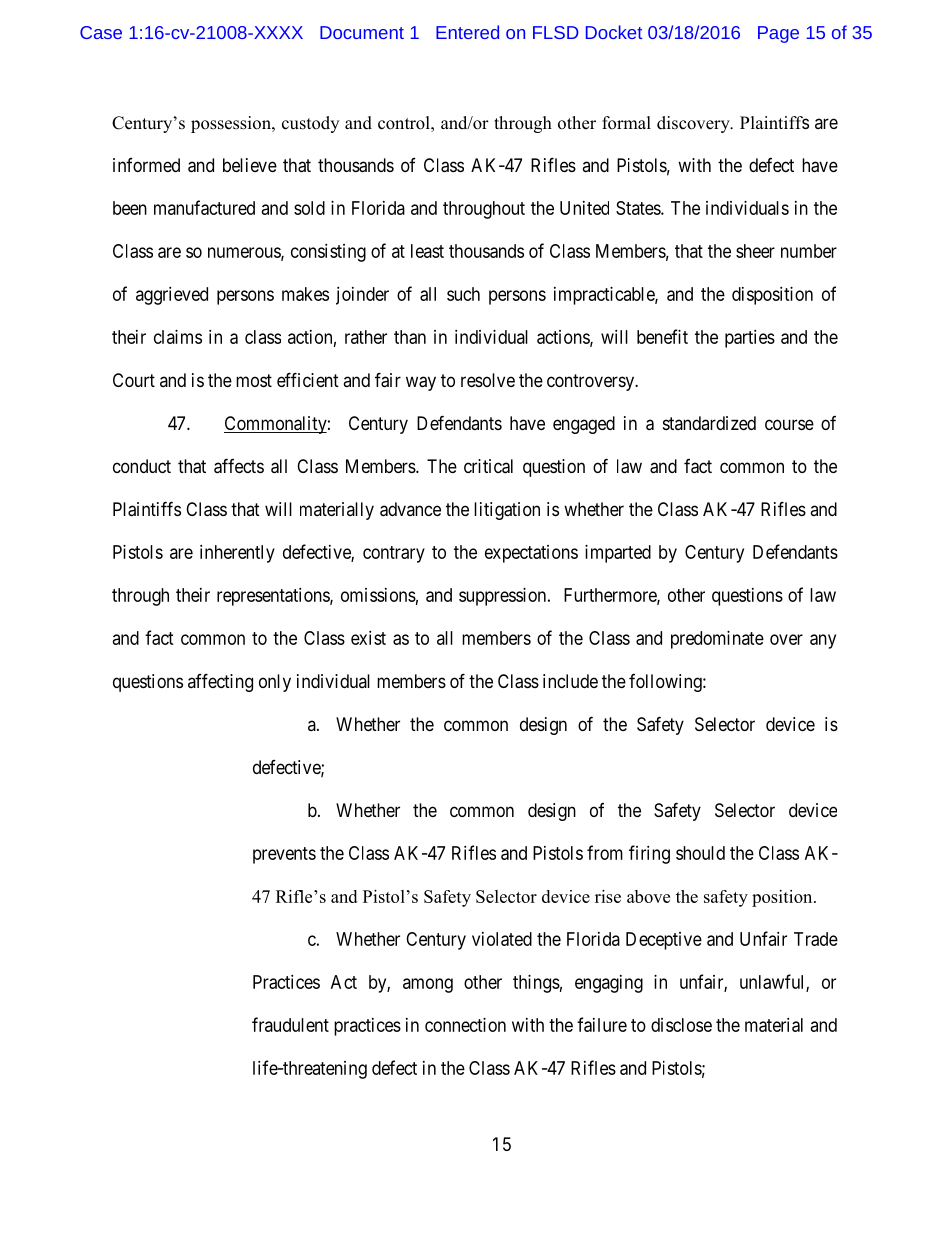  What do you see at coordinates (467, 32) in the page?
I see `Entered` at bounding box center [467, 32].
